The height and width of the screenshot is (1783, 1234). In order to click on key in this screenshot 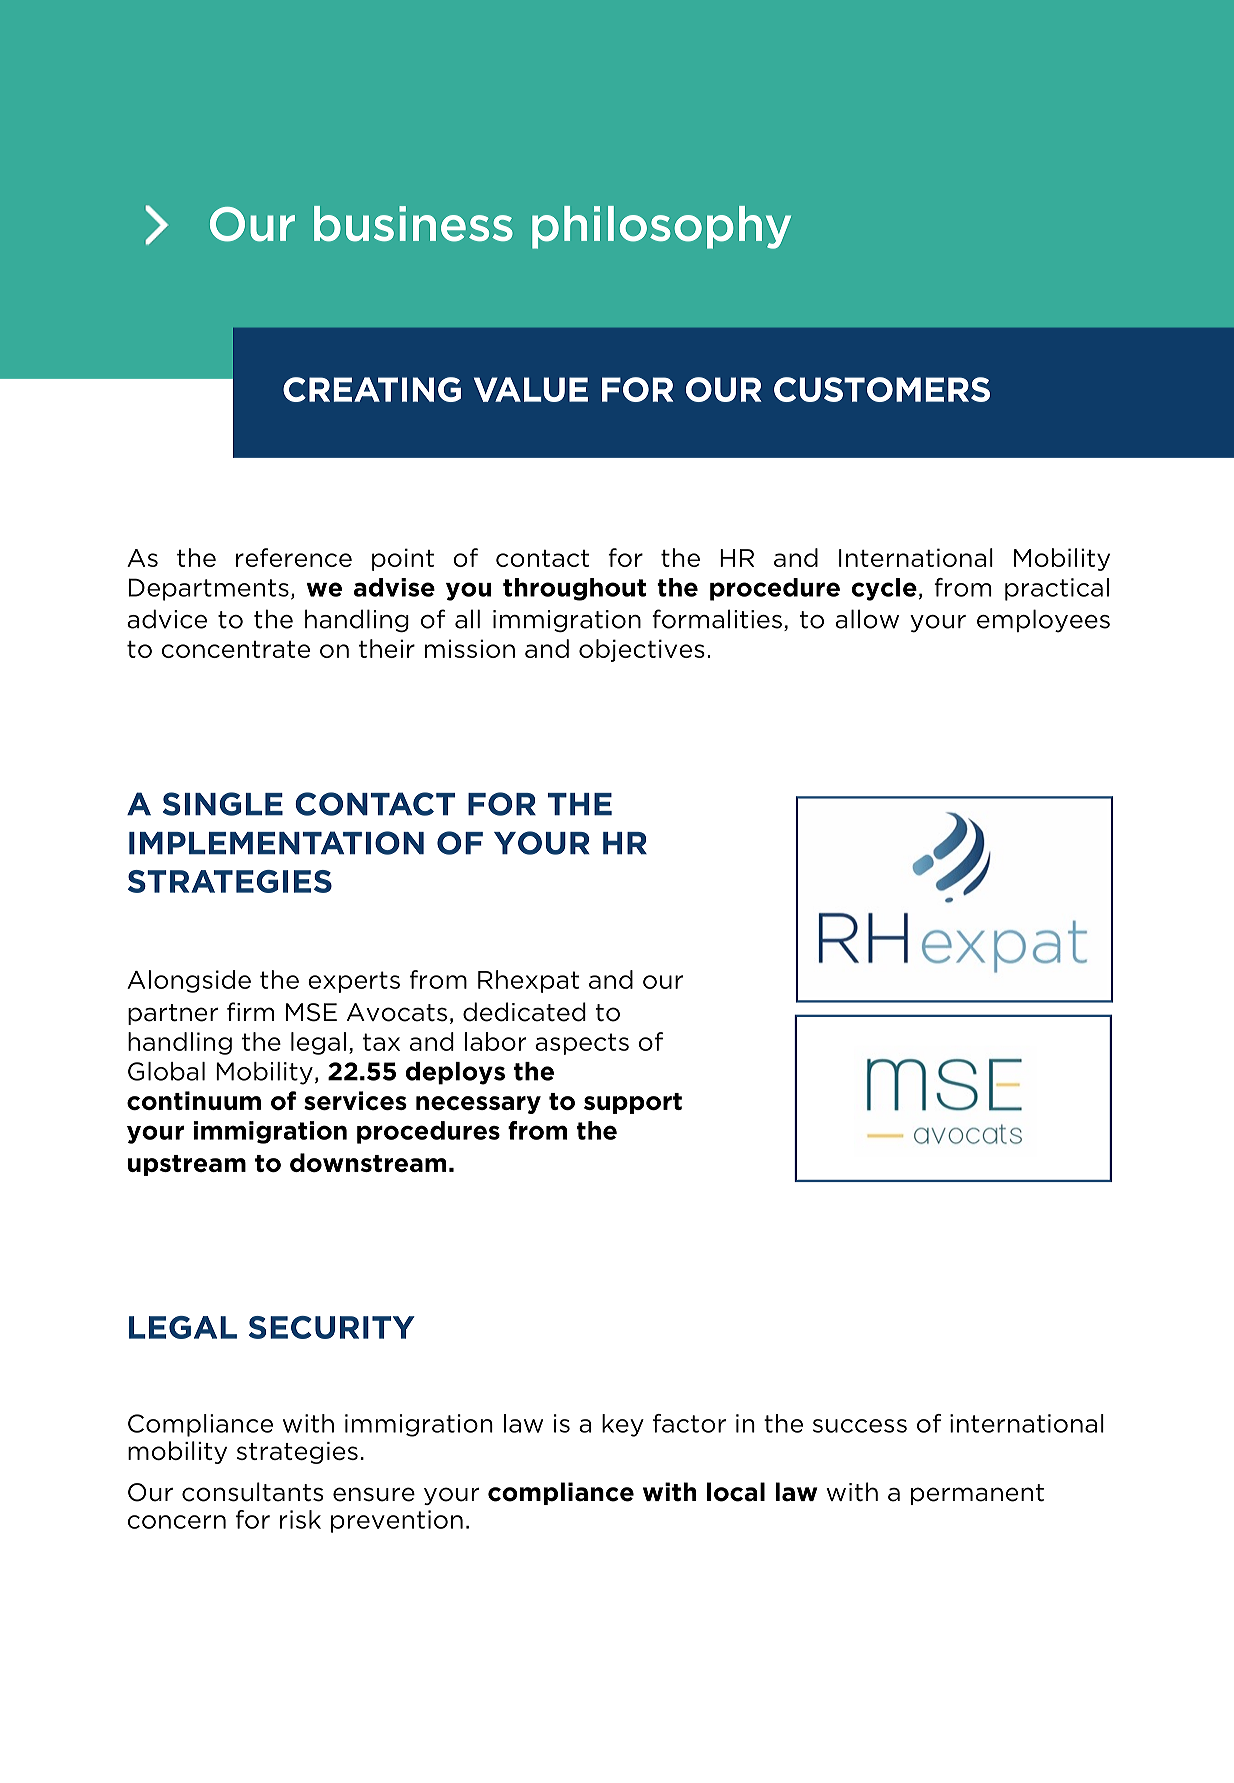, I will do `click(623, 1425)`.
